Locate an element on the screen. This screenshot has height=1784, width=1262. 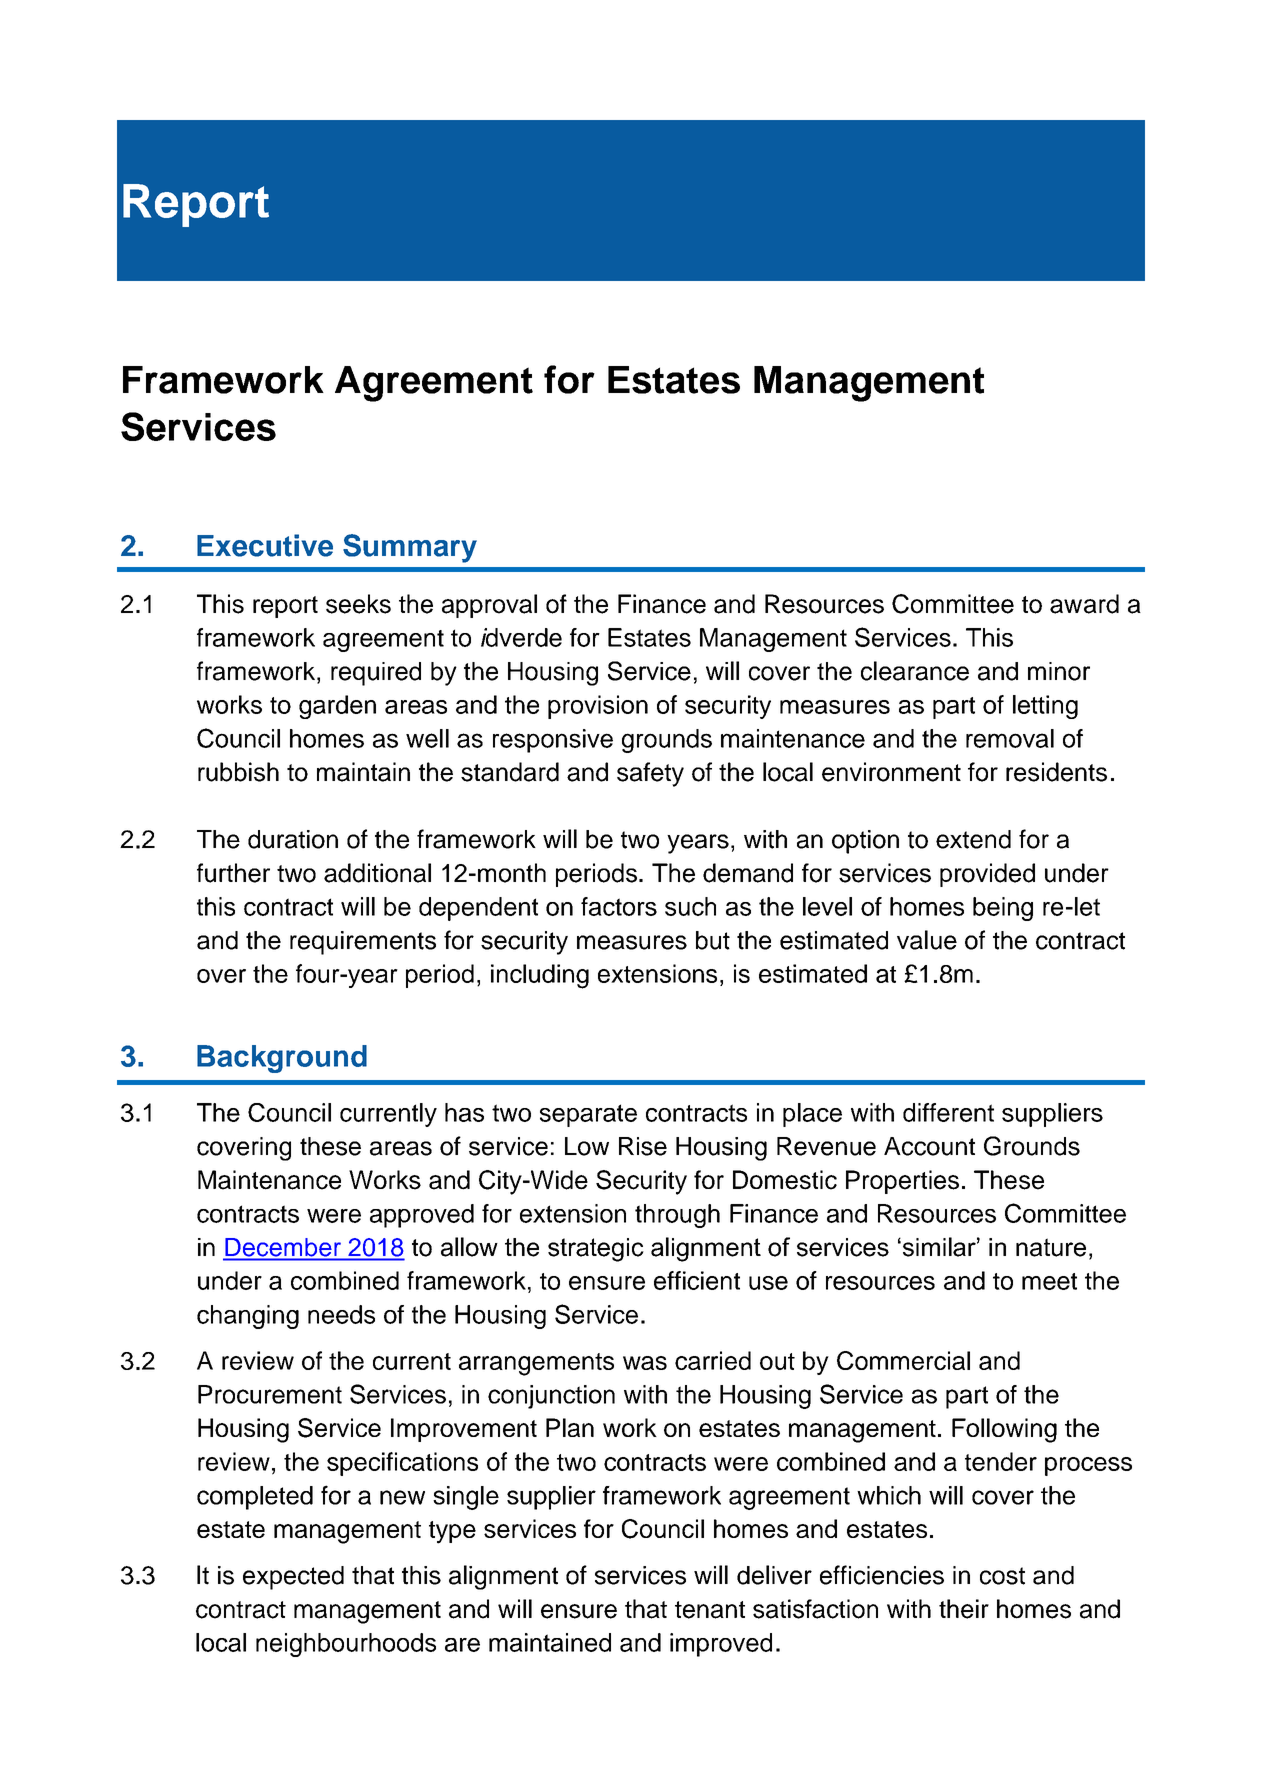
such is located at coordinates (690, 906).
